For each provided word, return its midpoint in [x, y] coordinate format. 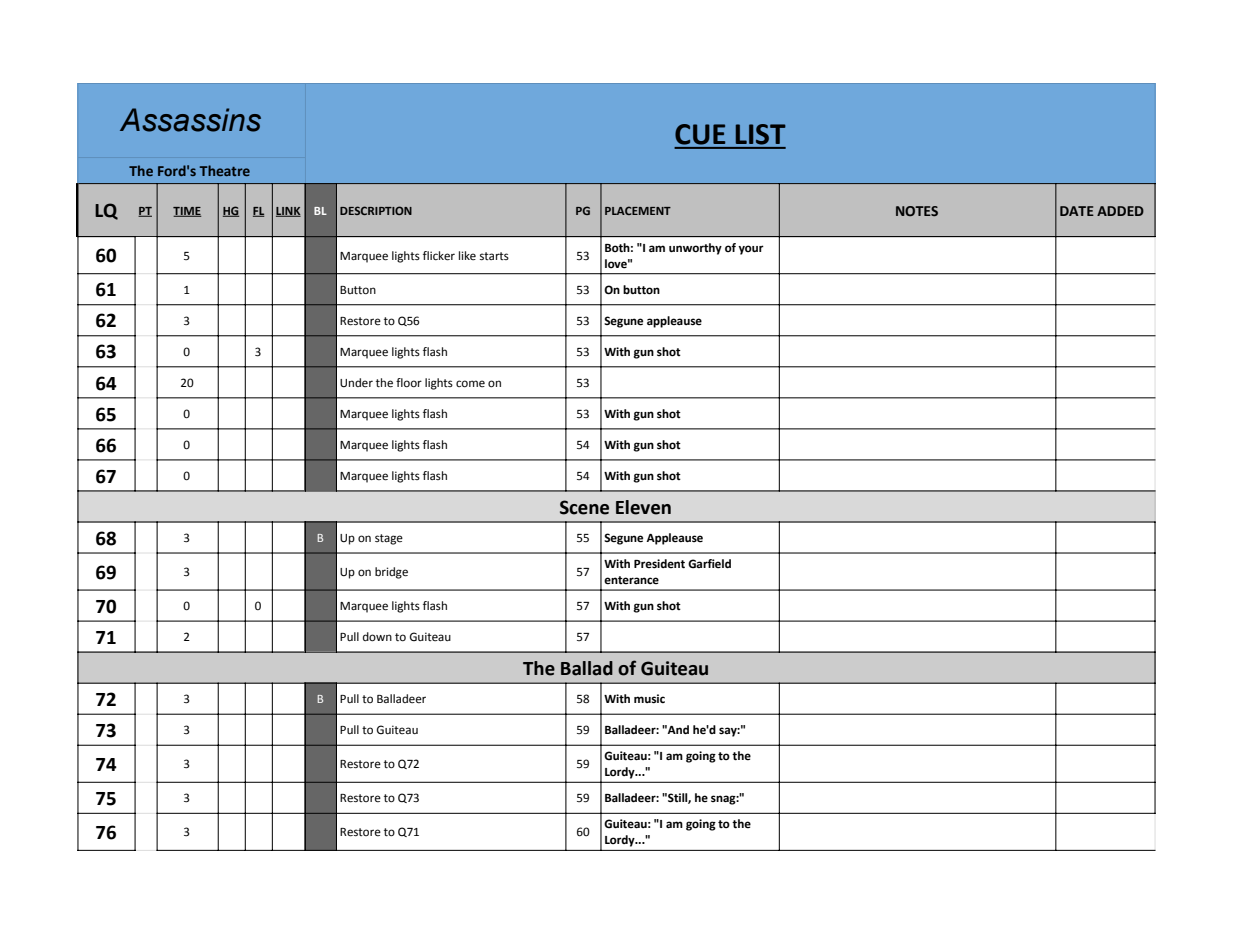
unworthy [695, 249]
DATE [1077, 211]
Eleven [643, 507]
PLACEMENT [638, 210]
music [649, 699]
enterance [631, 580]
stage [389, 539]
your [751, 250]
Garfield [709, 564]
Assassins [190, 120]
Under [356, 383]
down [377, 637]
